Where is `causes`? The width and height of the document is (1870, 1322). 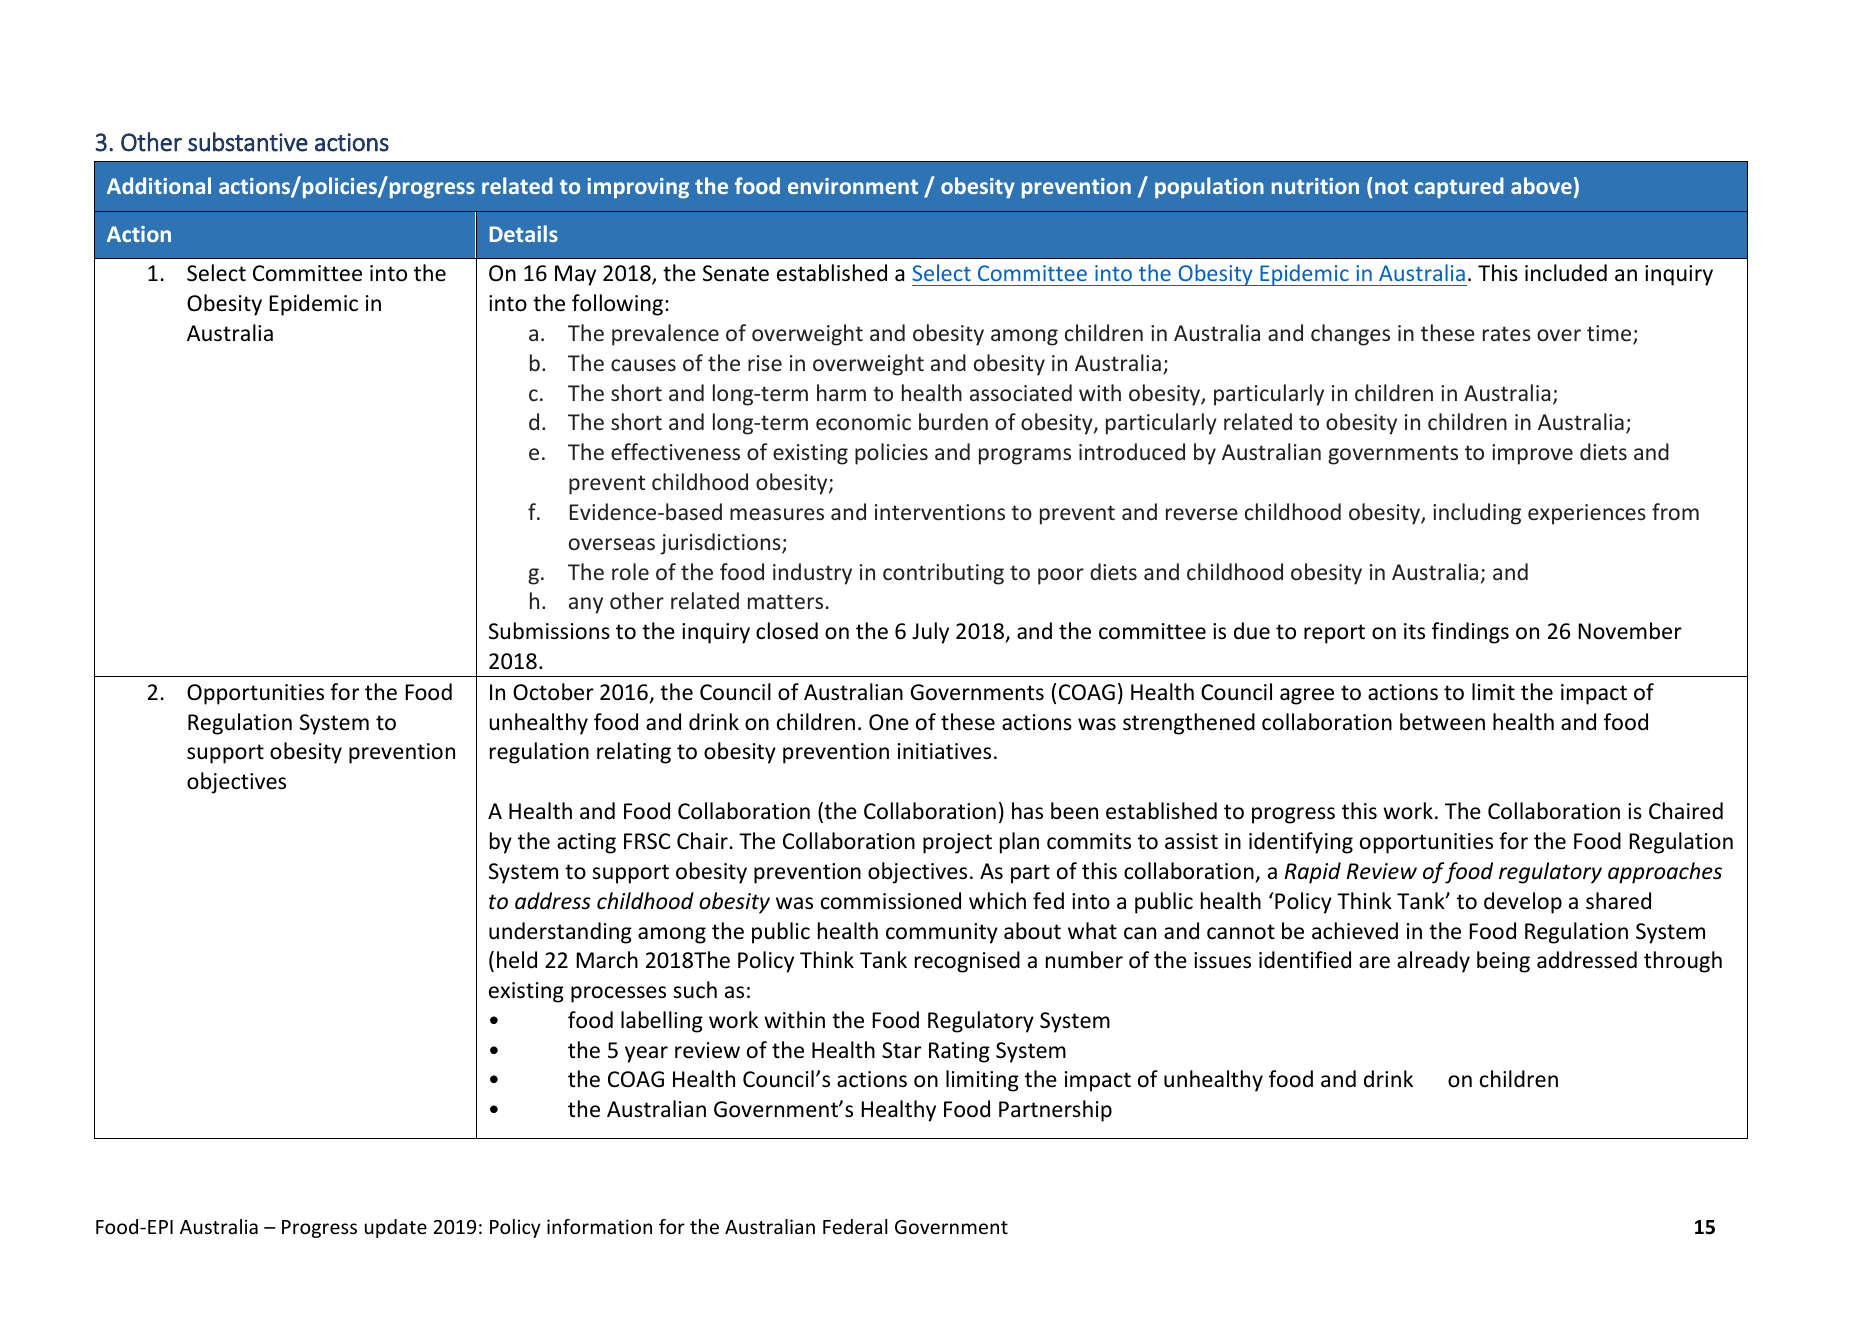 causes is located at coordinates (643, 365).
